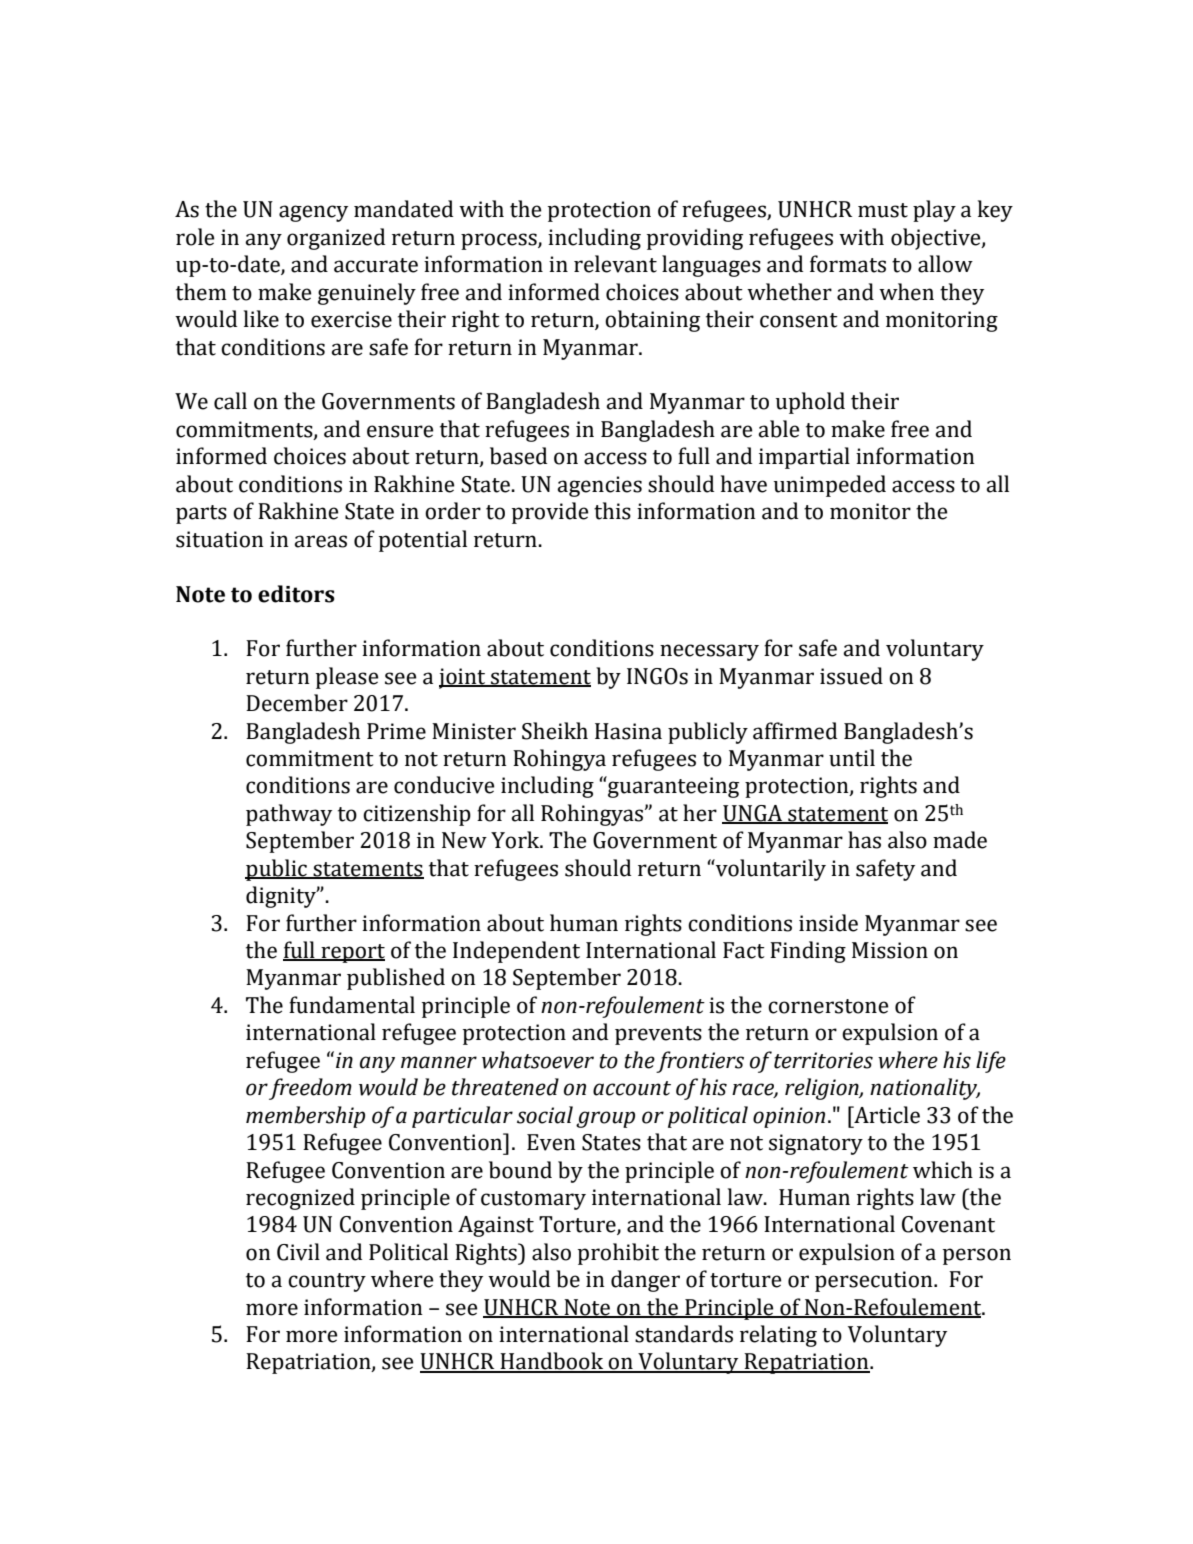 Image resolution: width=1193 pixels, height=1544 pixels. I want to click on Independent, so click(516, 952).
